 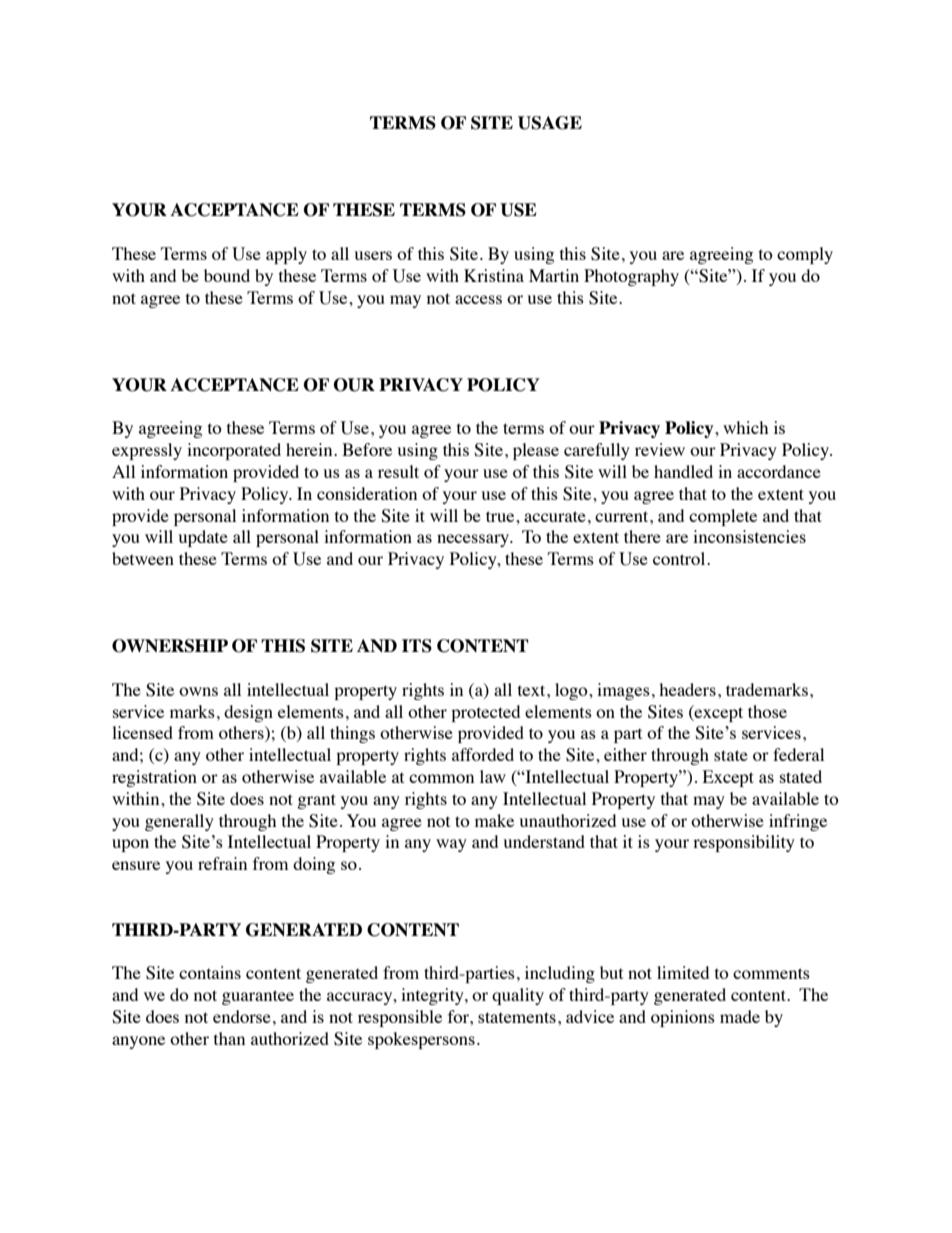 What do you see at coordinates (242, 1016) in the page?
I see `endorse` at bounding box center [242, 1016].
